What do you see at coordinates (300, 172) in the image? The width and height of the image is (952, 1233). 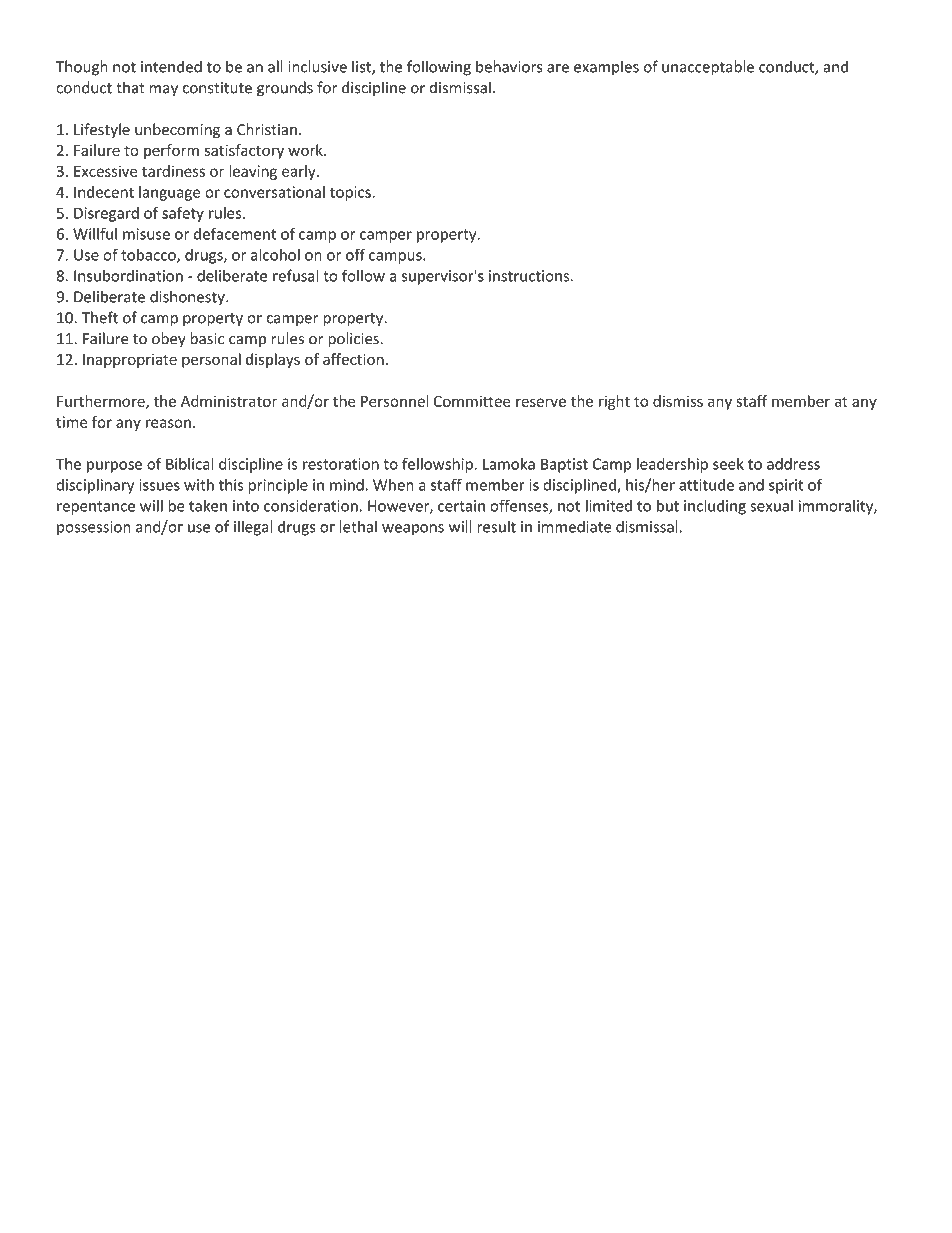 I see `early` at bounding box center [300, 172].
